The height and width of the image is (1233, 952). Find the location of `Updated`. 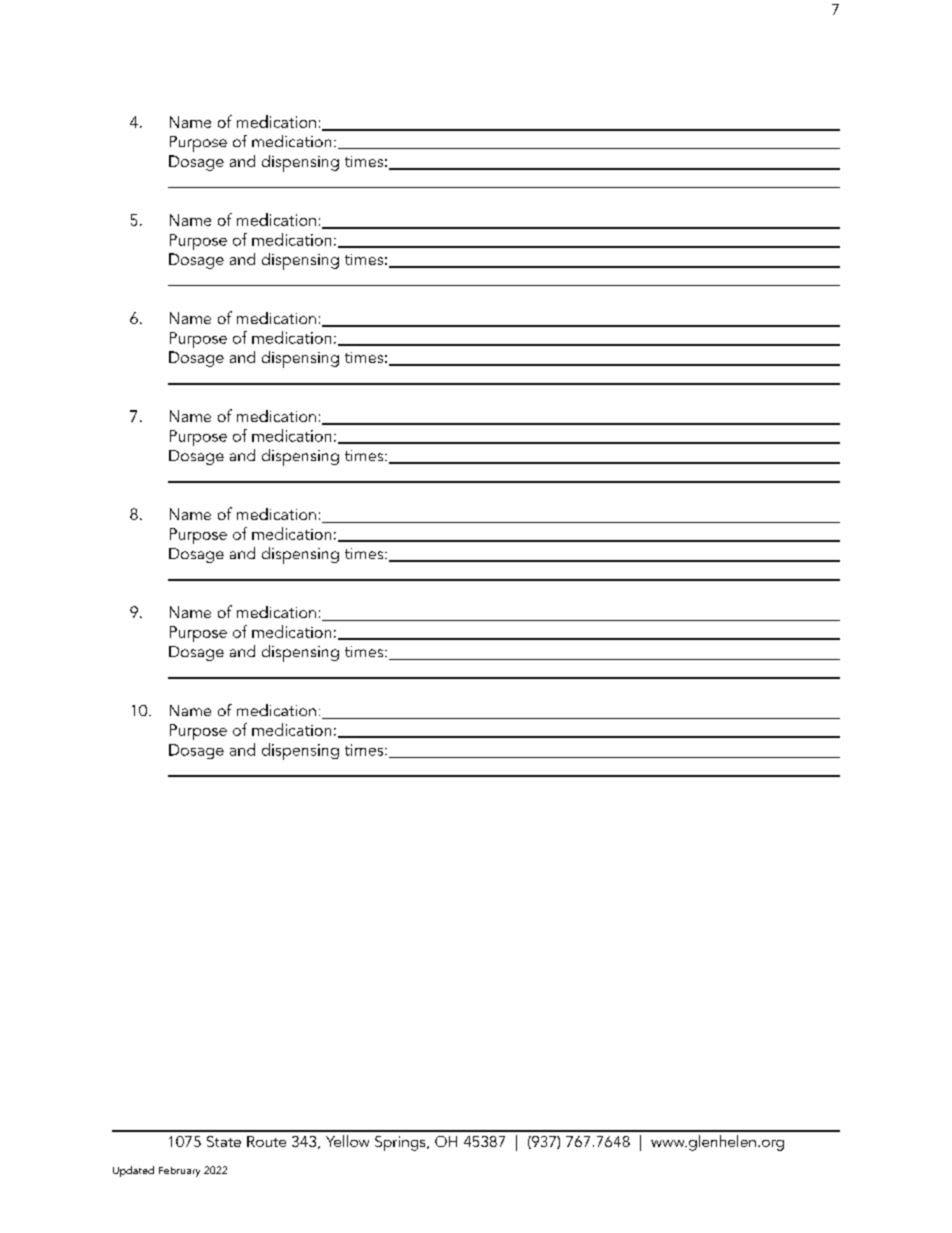

Updated is located at coordinates (133, 1171).
